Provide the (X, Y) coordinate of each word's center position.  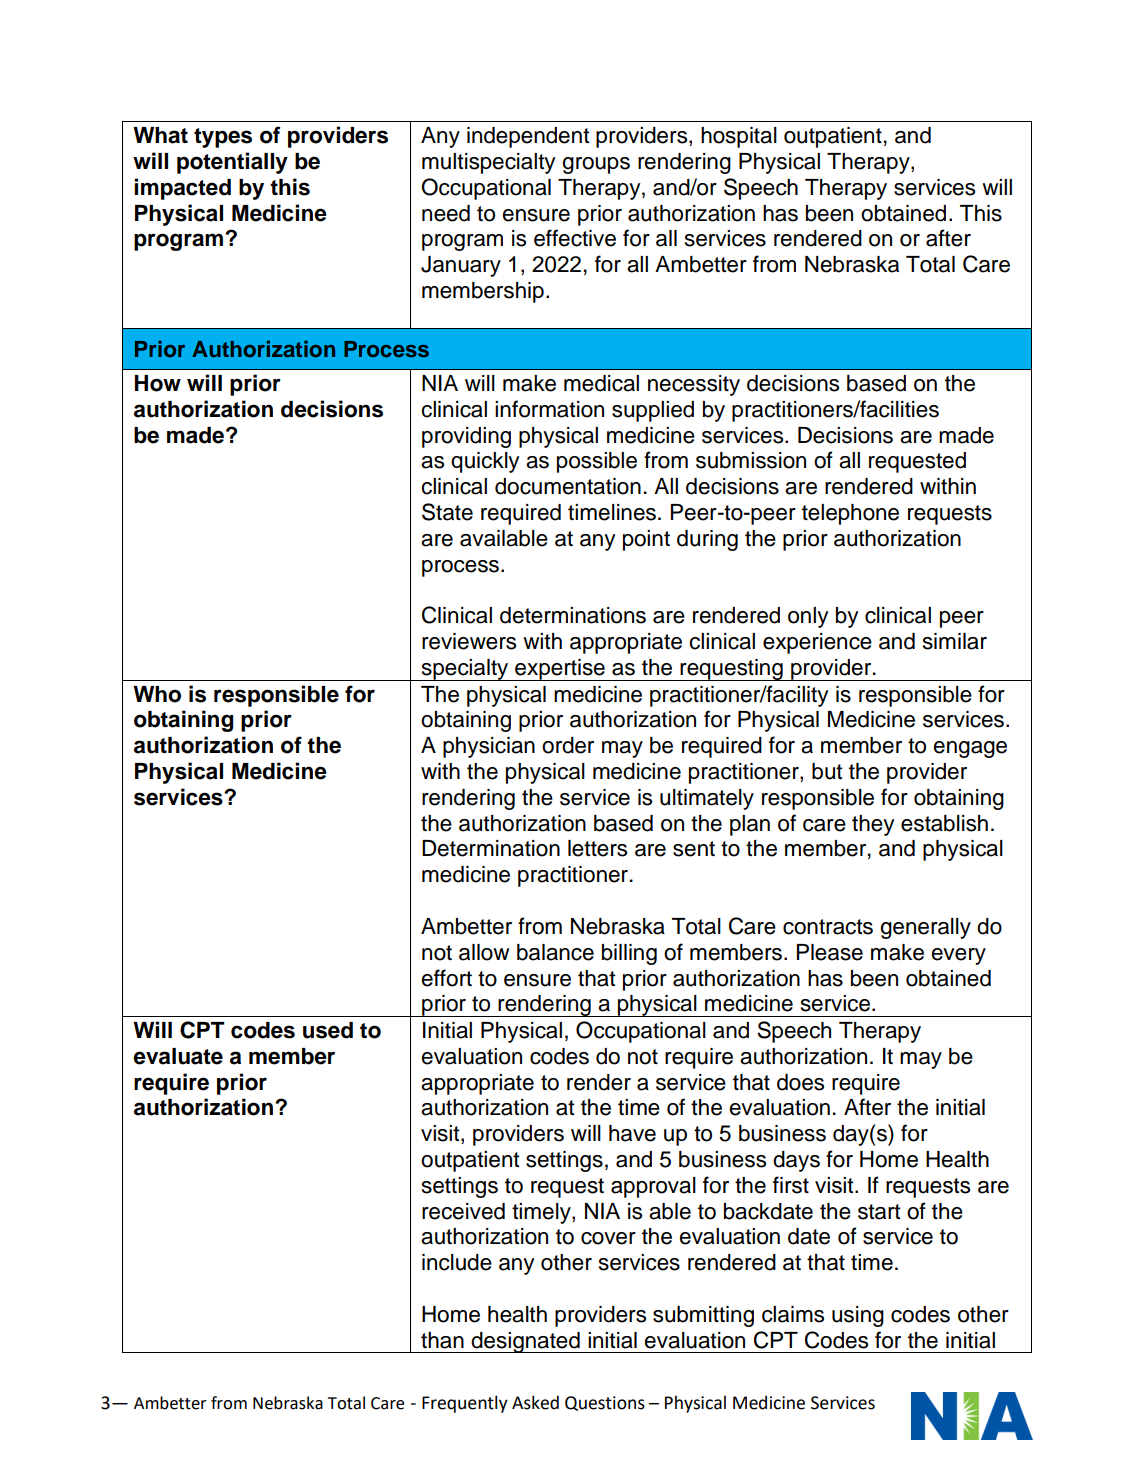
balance (555, 952)
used (328, 1030)
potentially (232, 163)
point (646, 540)
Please (829, 952)
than (442, 1340)
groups (596, 165)
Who (157, 694)
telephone (850, 514)
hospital (739, 137)
